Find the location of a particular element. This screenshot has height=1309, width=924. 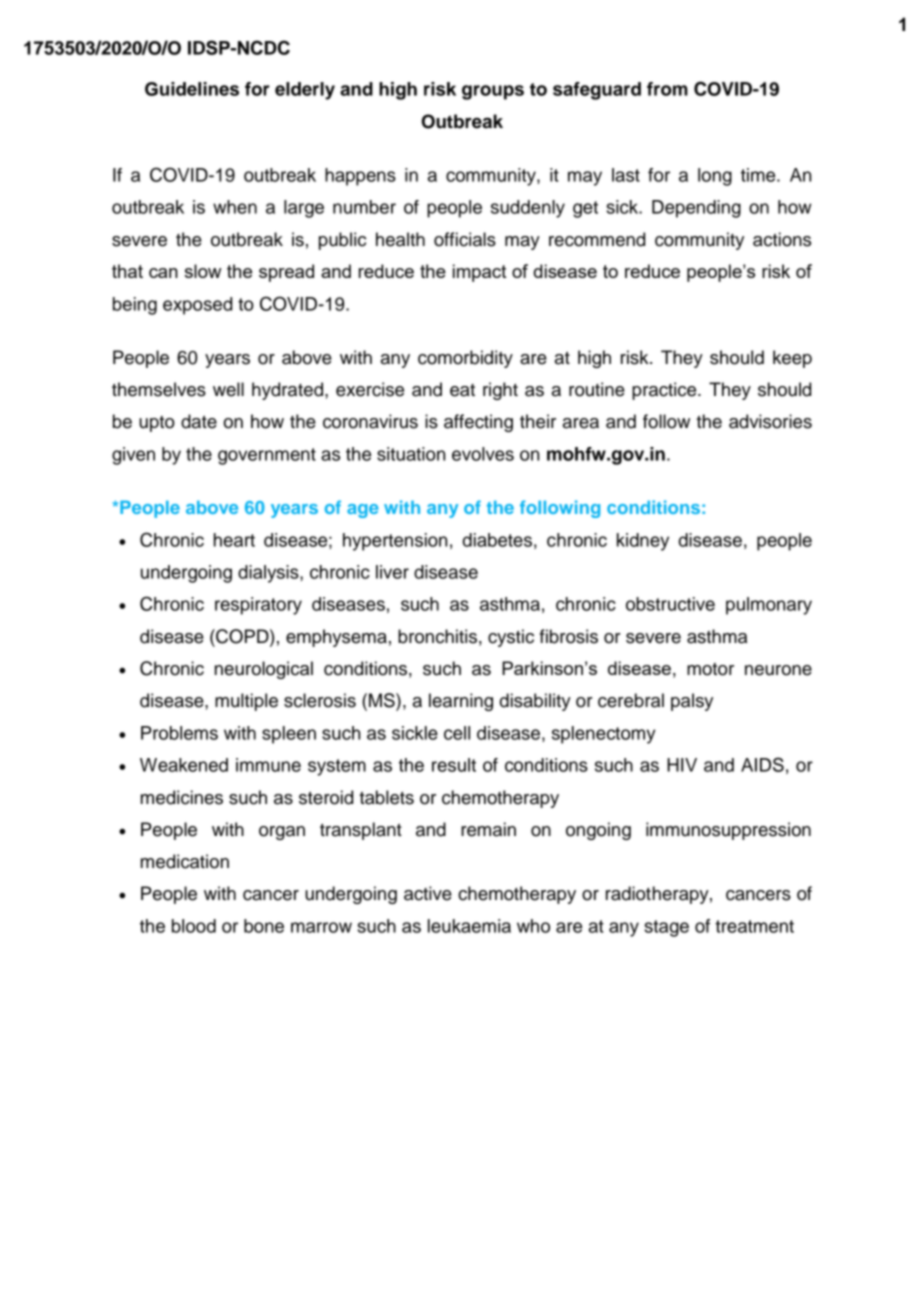

groups is located at coordinates (493, 92).
